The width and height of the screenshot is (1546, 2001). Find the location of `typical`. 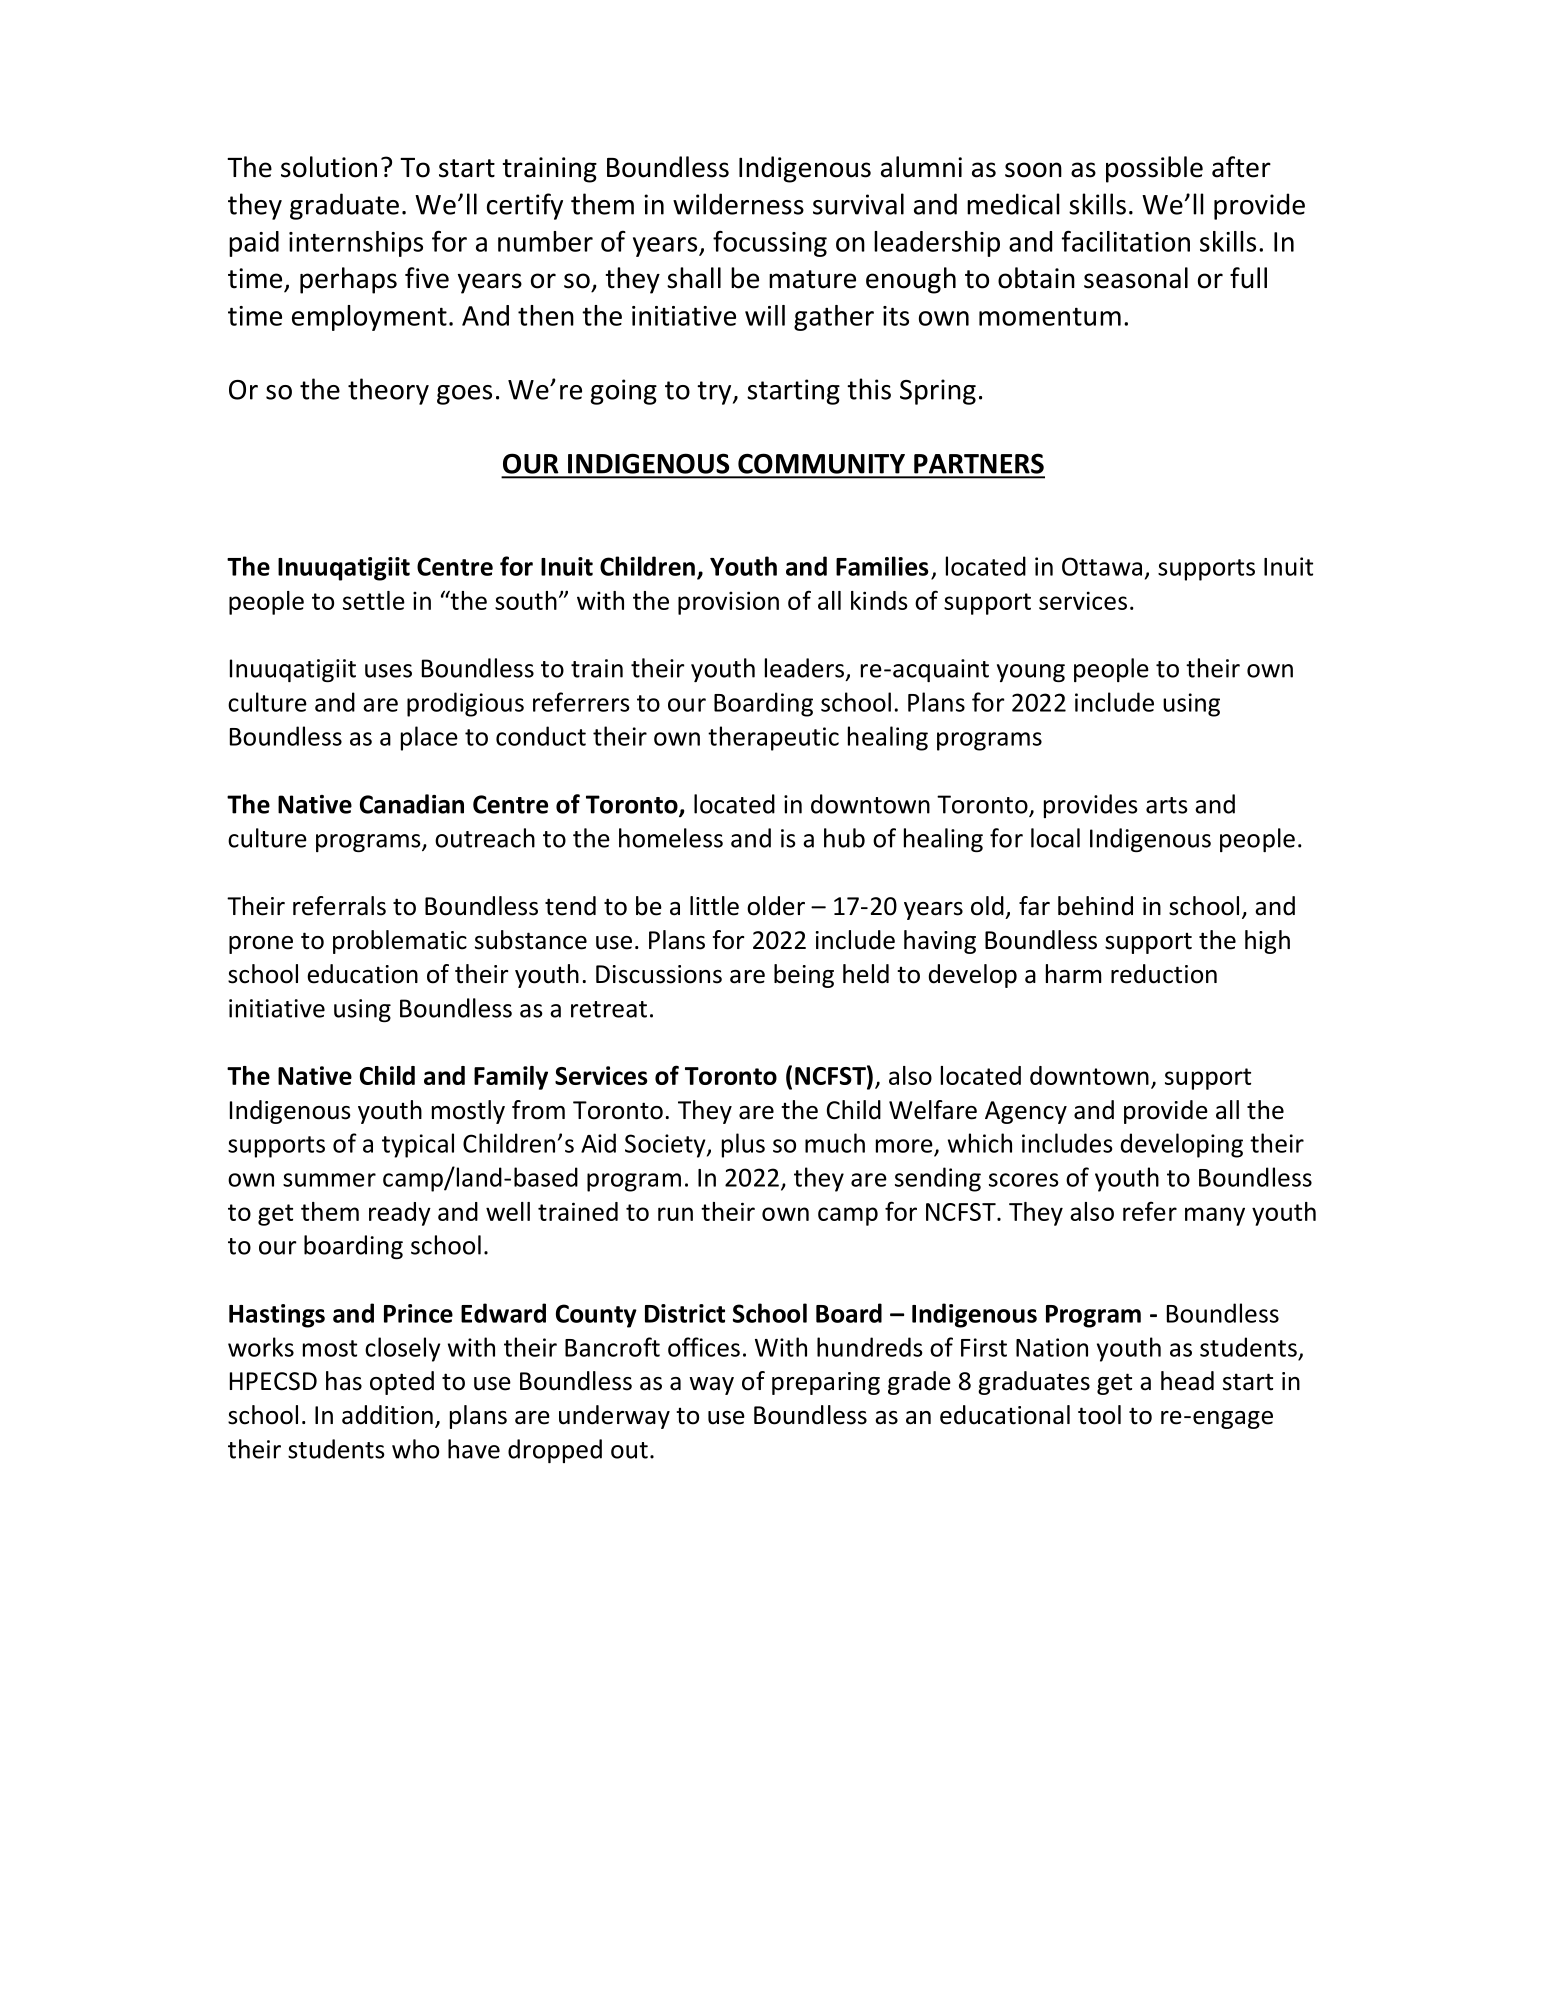

typical is located at coordinates (418, 1145).
